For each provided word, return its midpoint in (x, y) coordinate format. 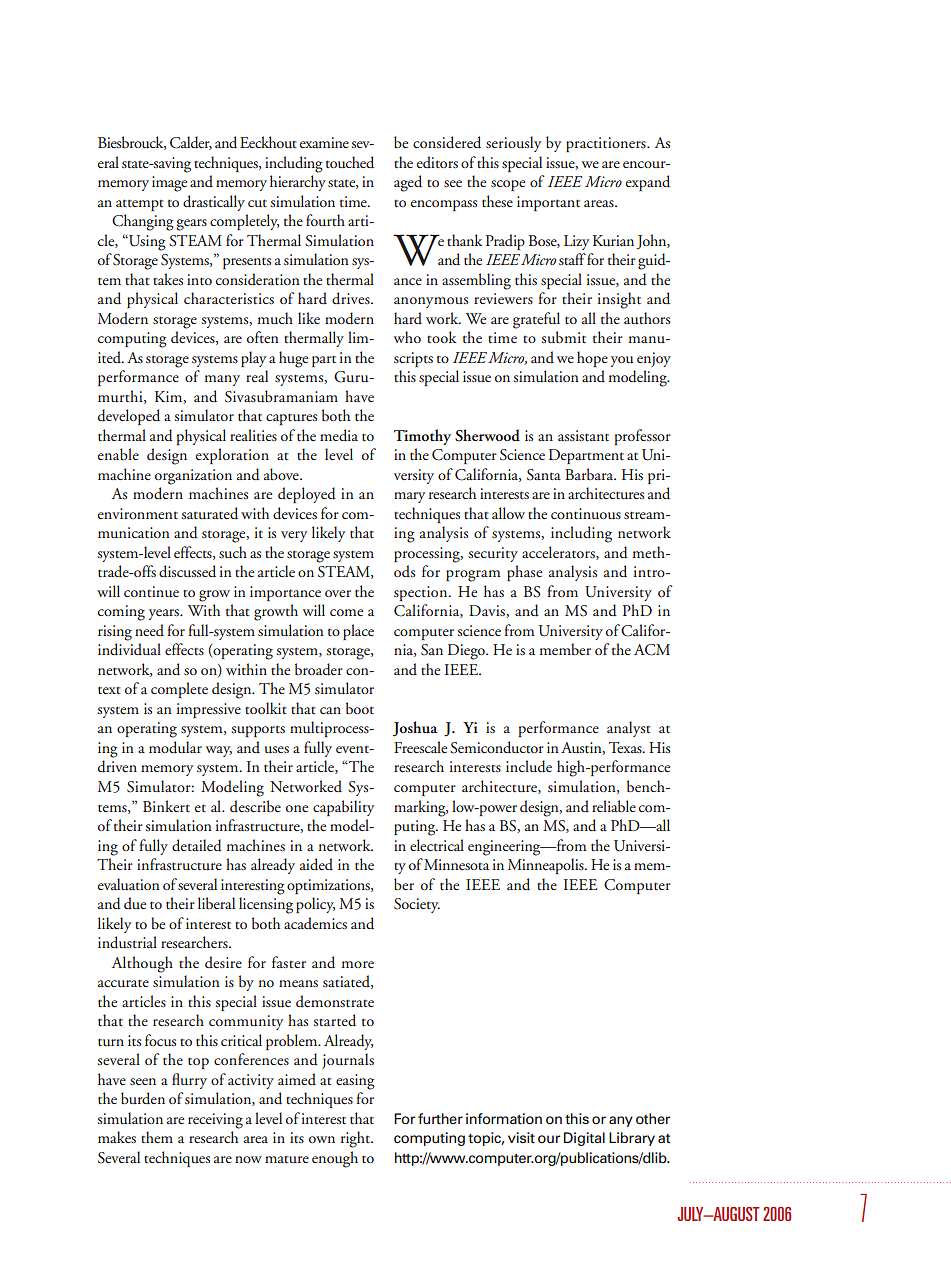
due (135, 903)
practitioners (607, 144)
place (358, 632)
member (565, 649)
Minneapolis (547, 866)
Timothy (422, 437)
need (149, 630)
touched (350, 162)
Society (417, 905)
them (157, 1137)
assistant (583, 435)
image (169, 184)
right (357, 1139)
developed (129, 417)
